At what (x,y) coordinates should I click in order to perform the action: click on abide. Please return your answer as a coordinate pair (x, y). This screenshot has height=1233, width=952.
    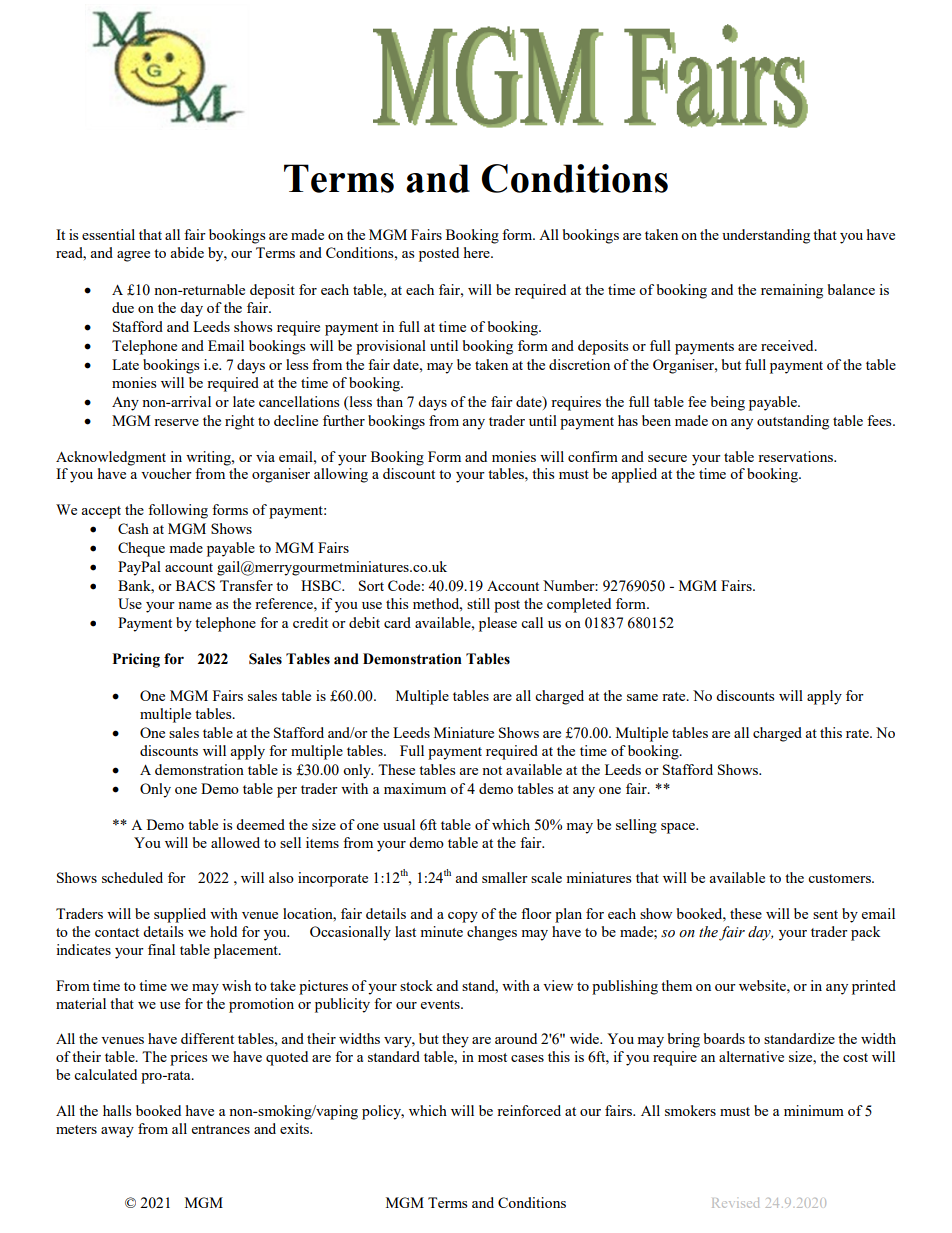
    Looking at the image, I should click on (187, 252).
